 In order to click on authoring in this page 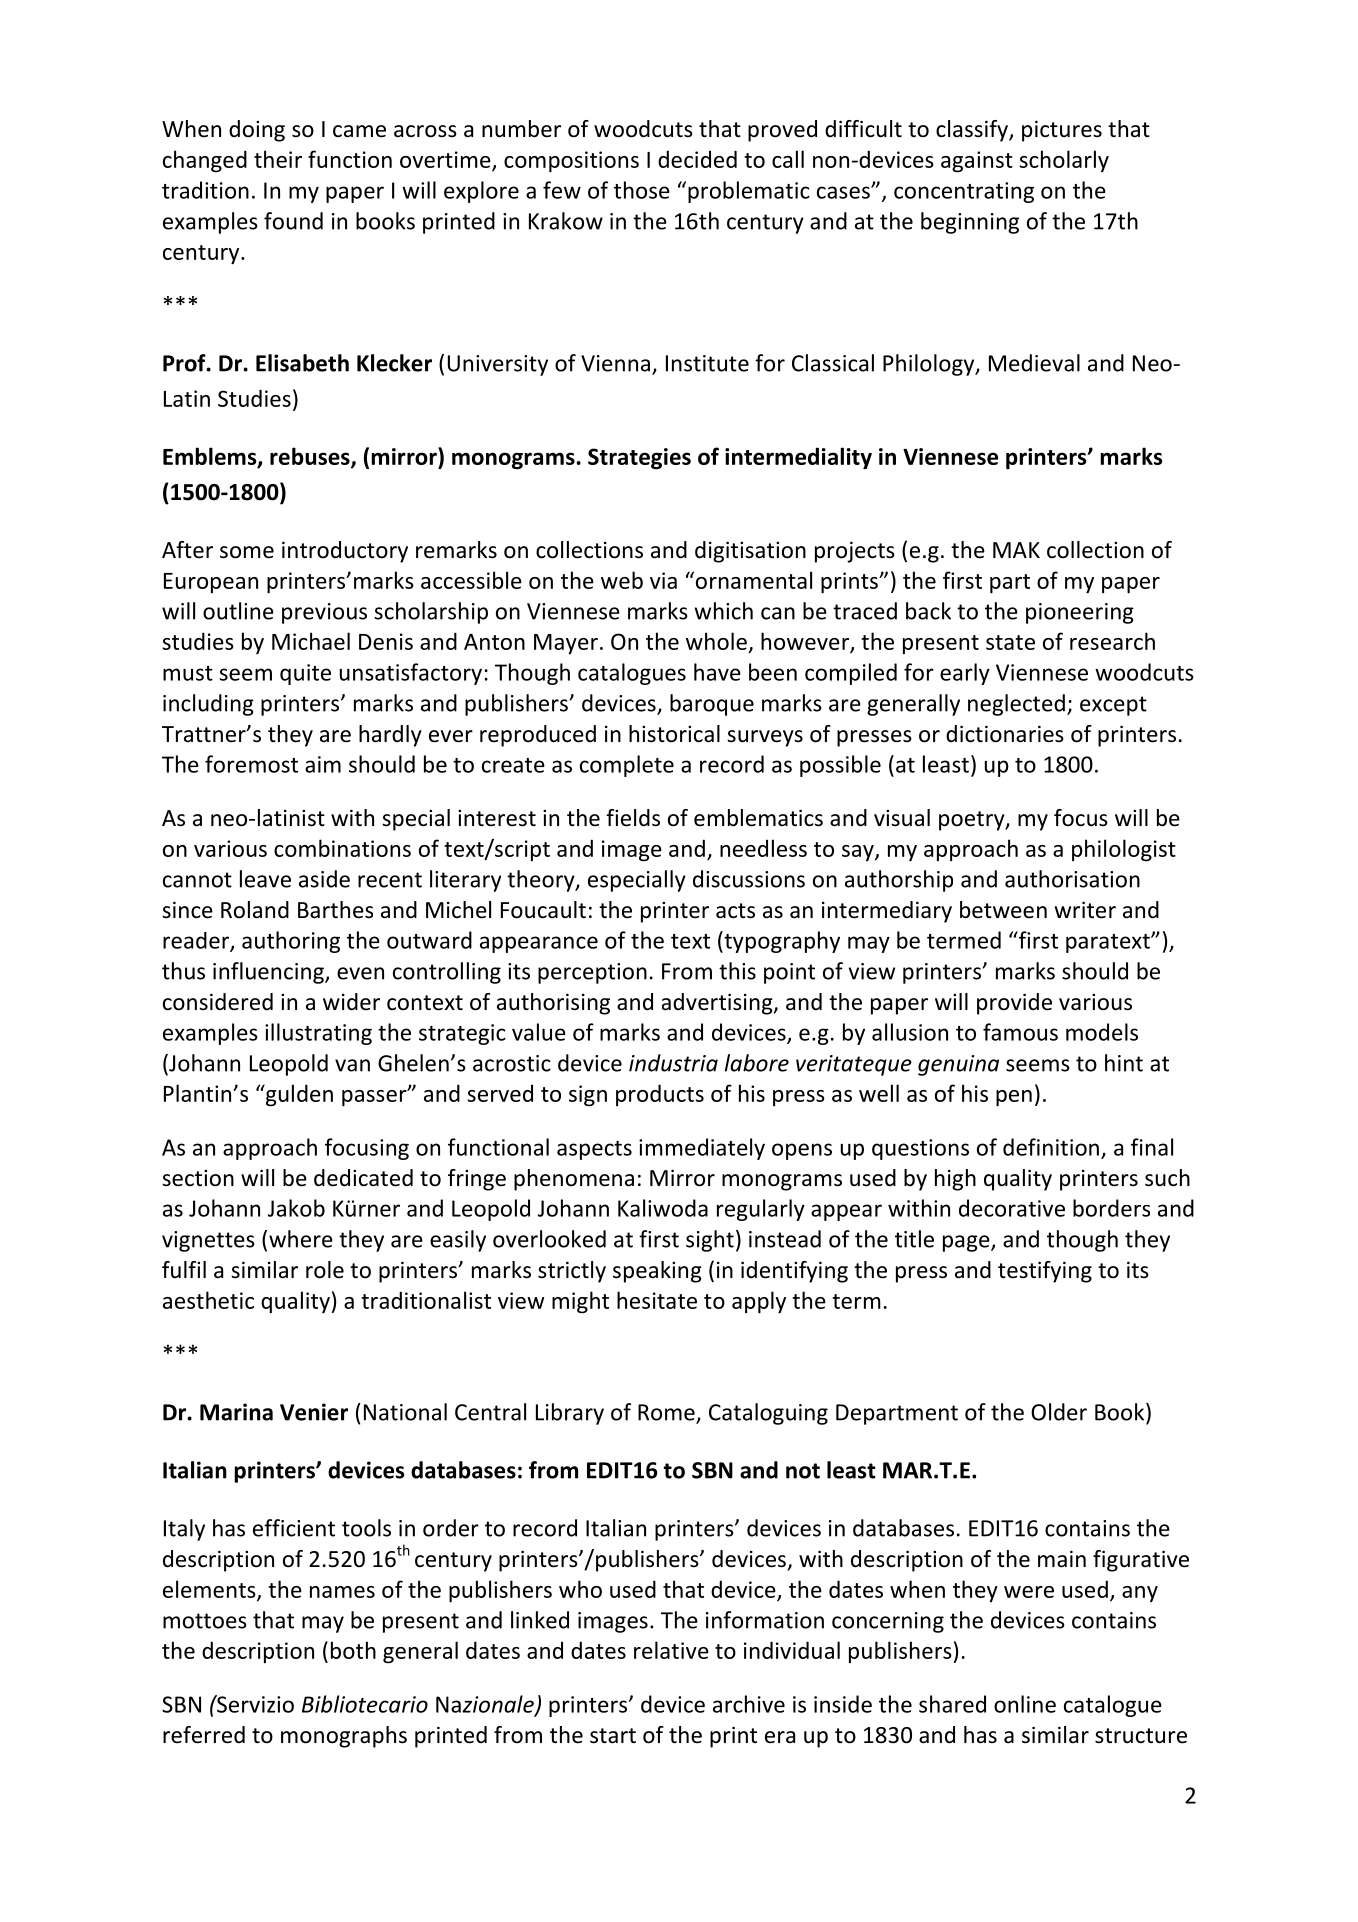, I will do `click(291, 942)`.
